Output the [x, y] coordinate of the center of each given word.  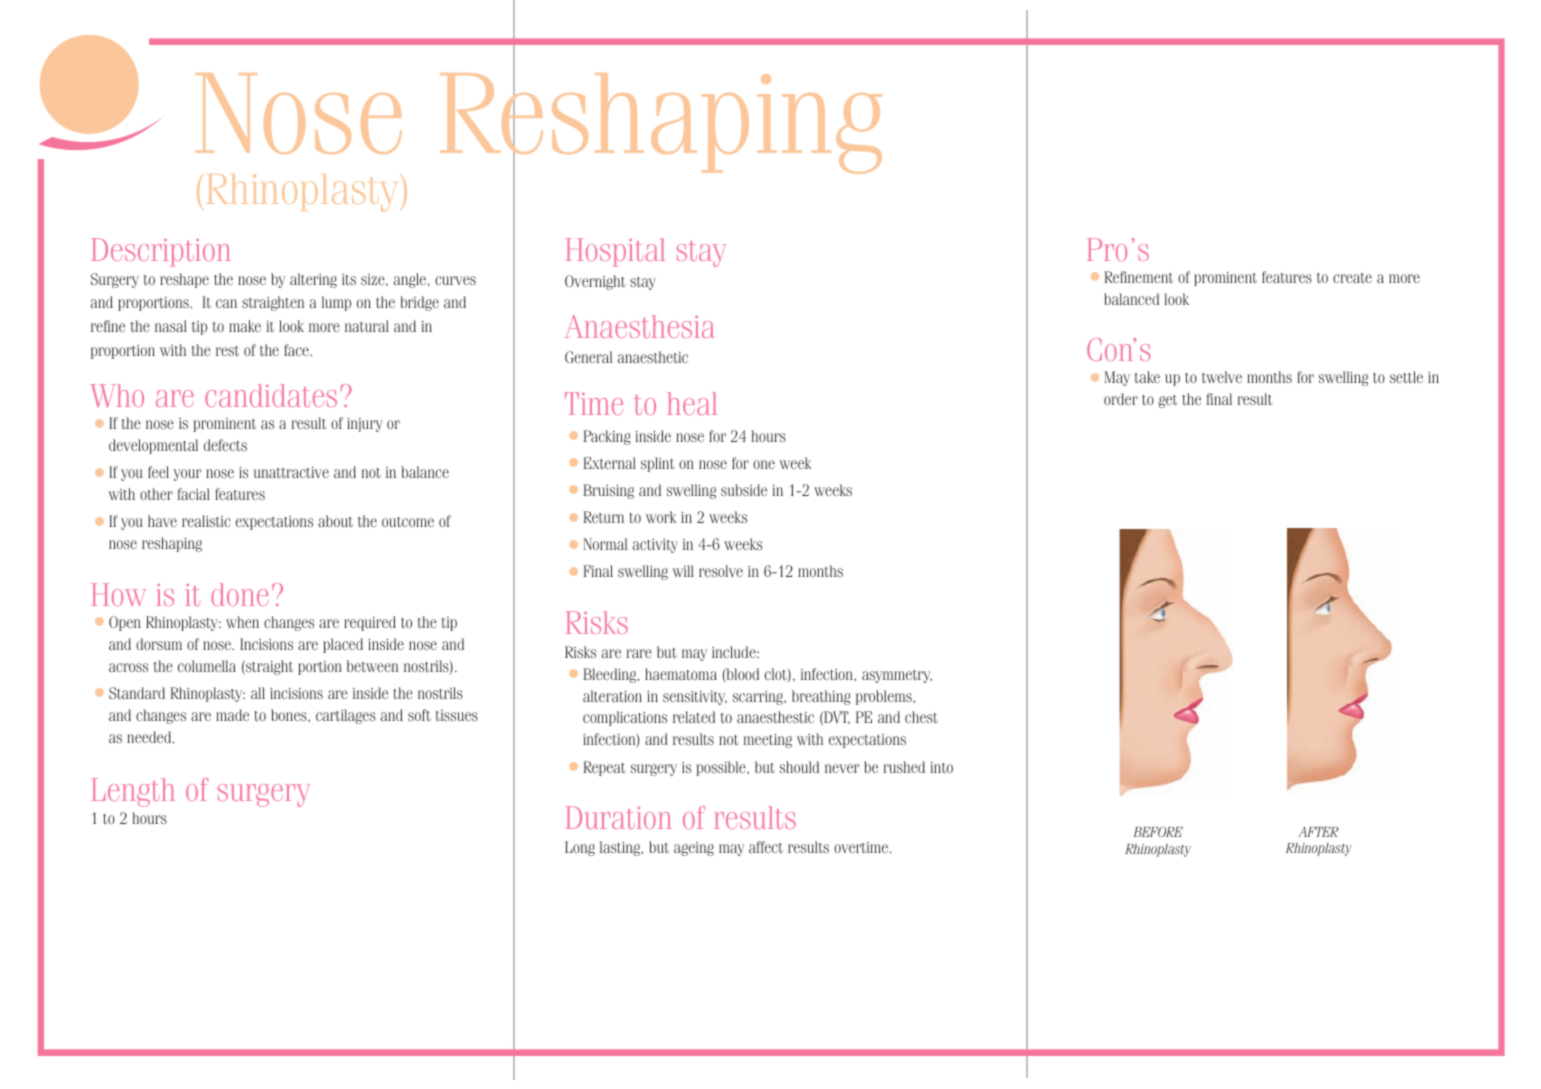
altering [313, 280]
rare [638, 653]
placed [343, 645]
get [1167, 401]
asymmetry [897, 676]
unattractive [291, 472]
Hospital [615, 252]
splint [657, 464]
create [1352, 278]
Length [133, 792]
